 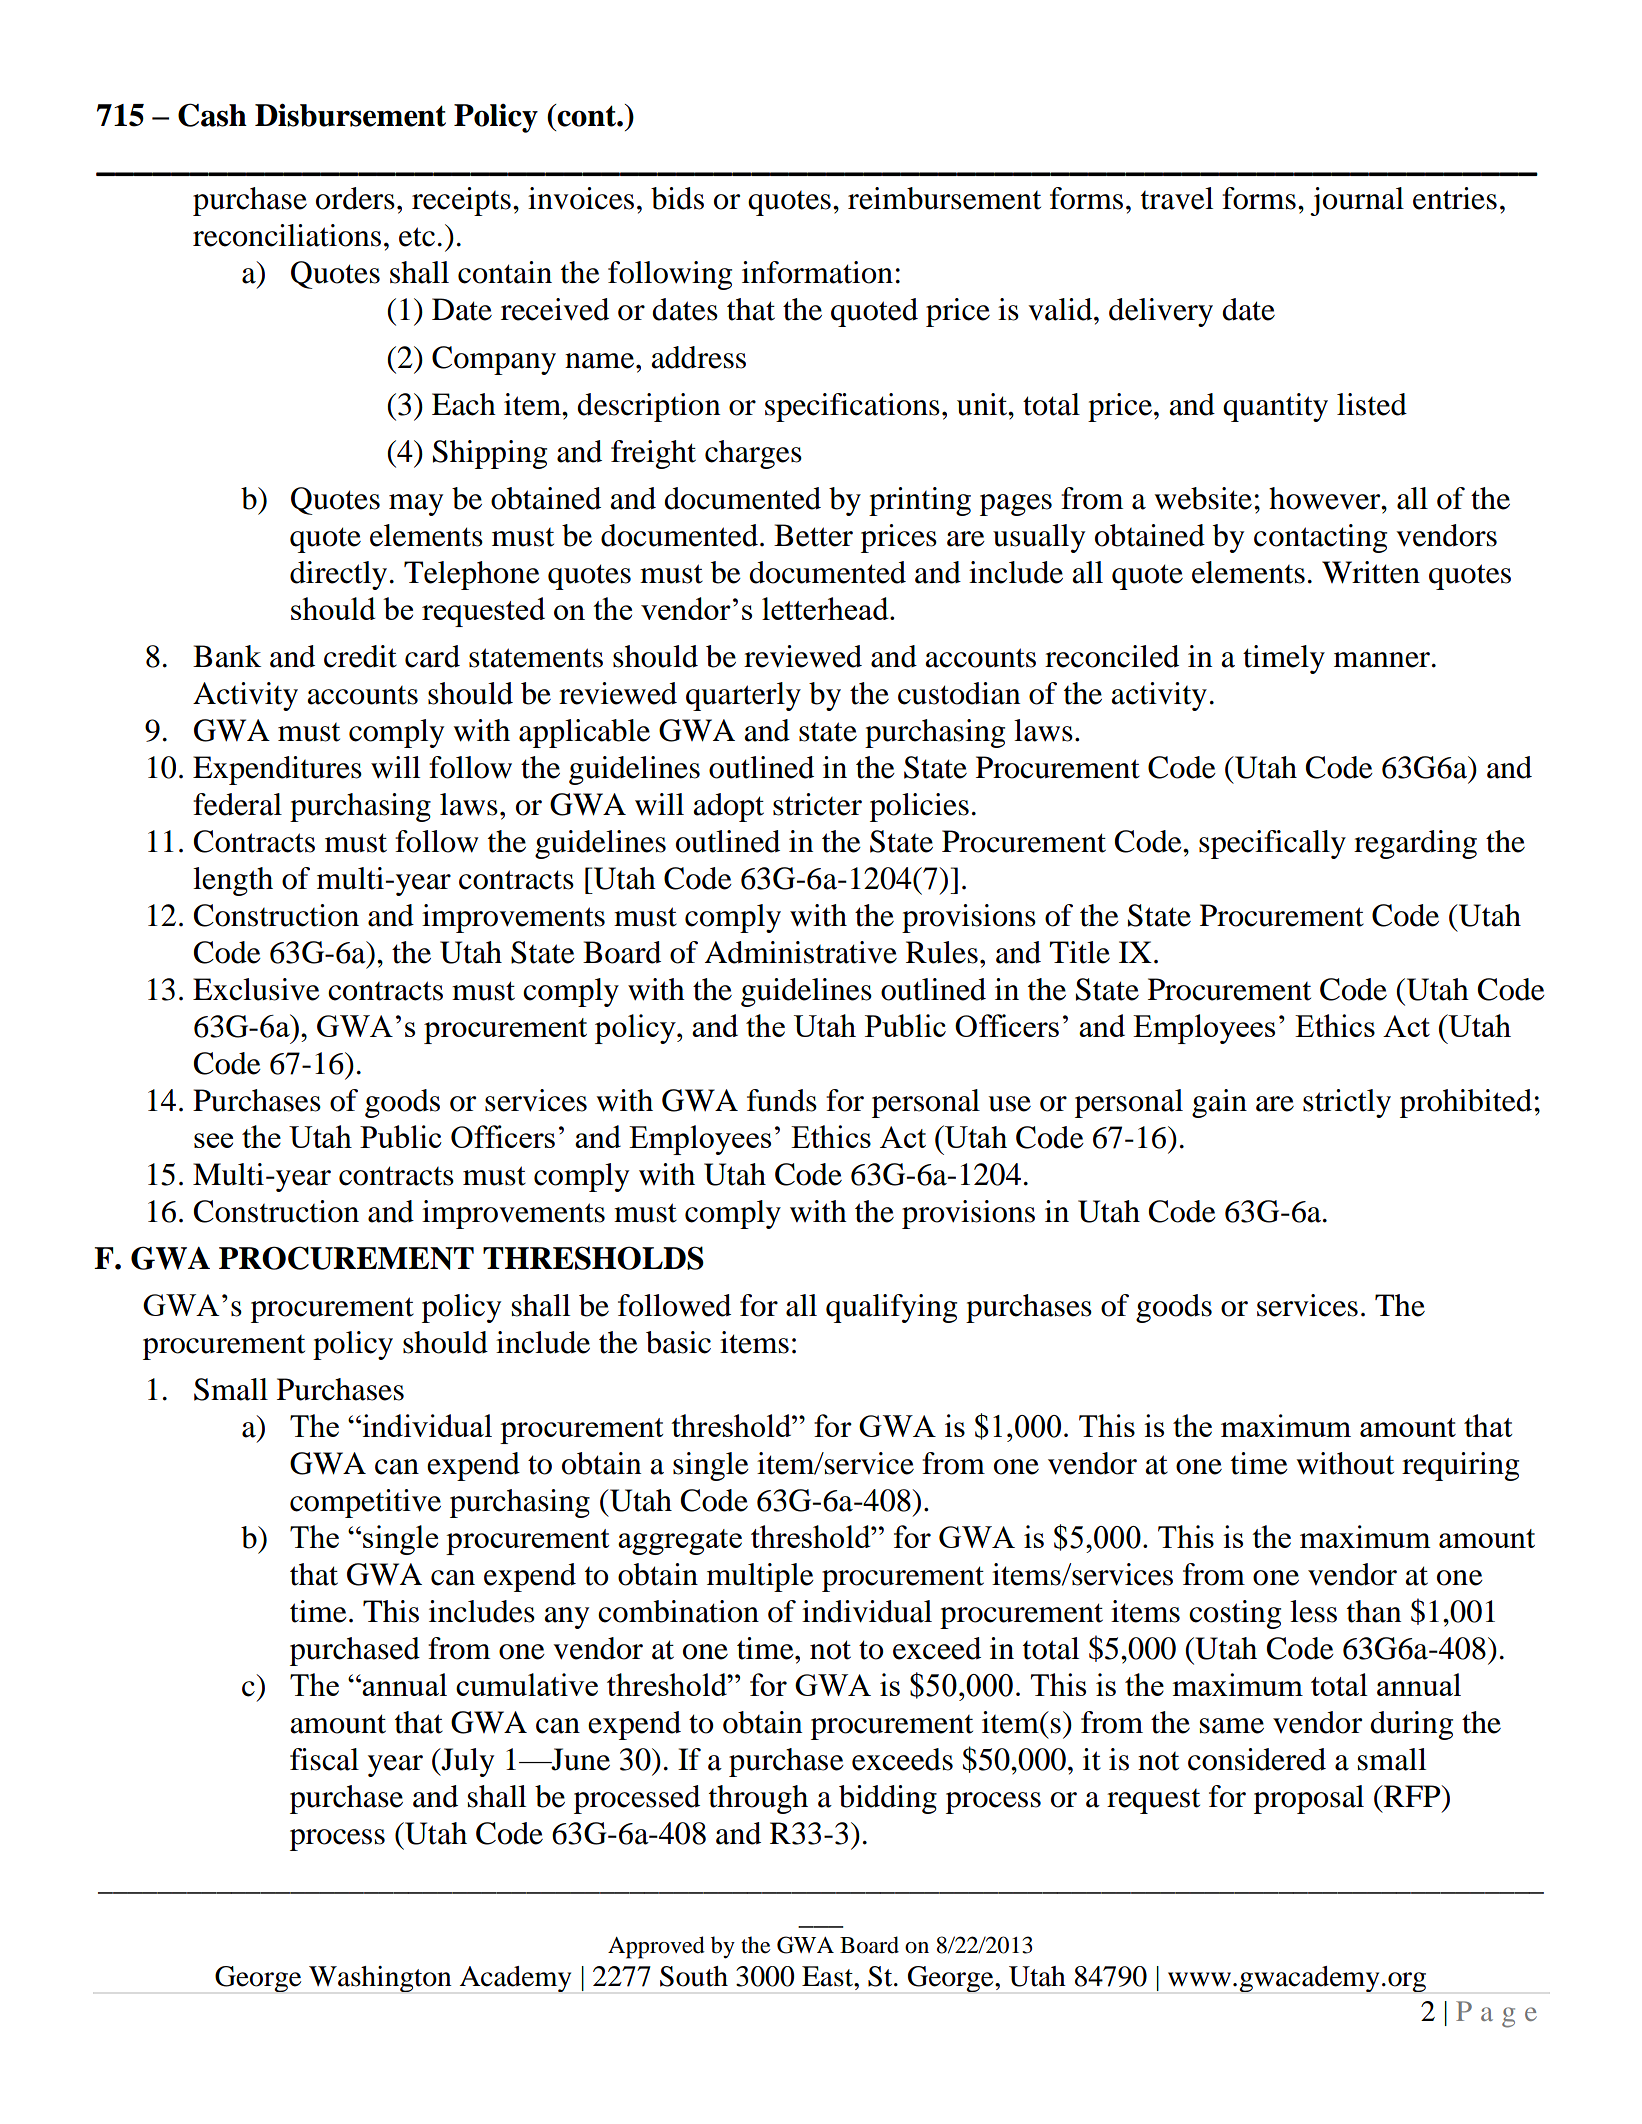 What do you see at coordinates (1357, 201) in the screenshot?
I see `journal` at bounding box center [1357, 201].
